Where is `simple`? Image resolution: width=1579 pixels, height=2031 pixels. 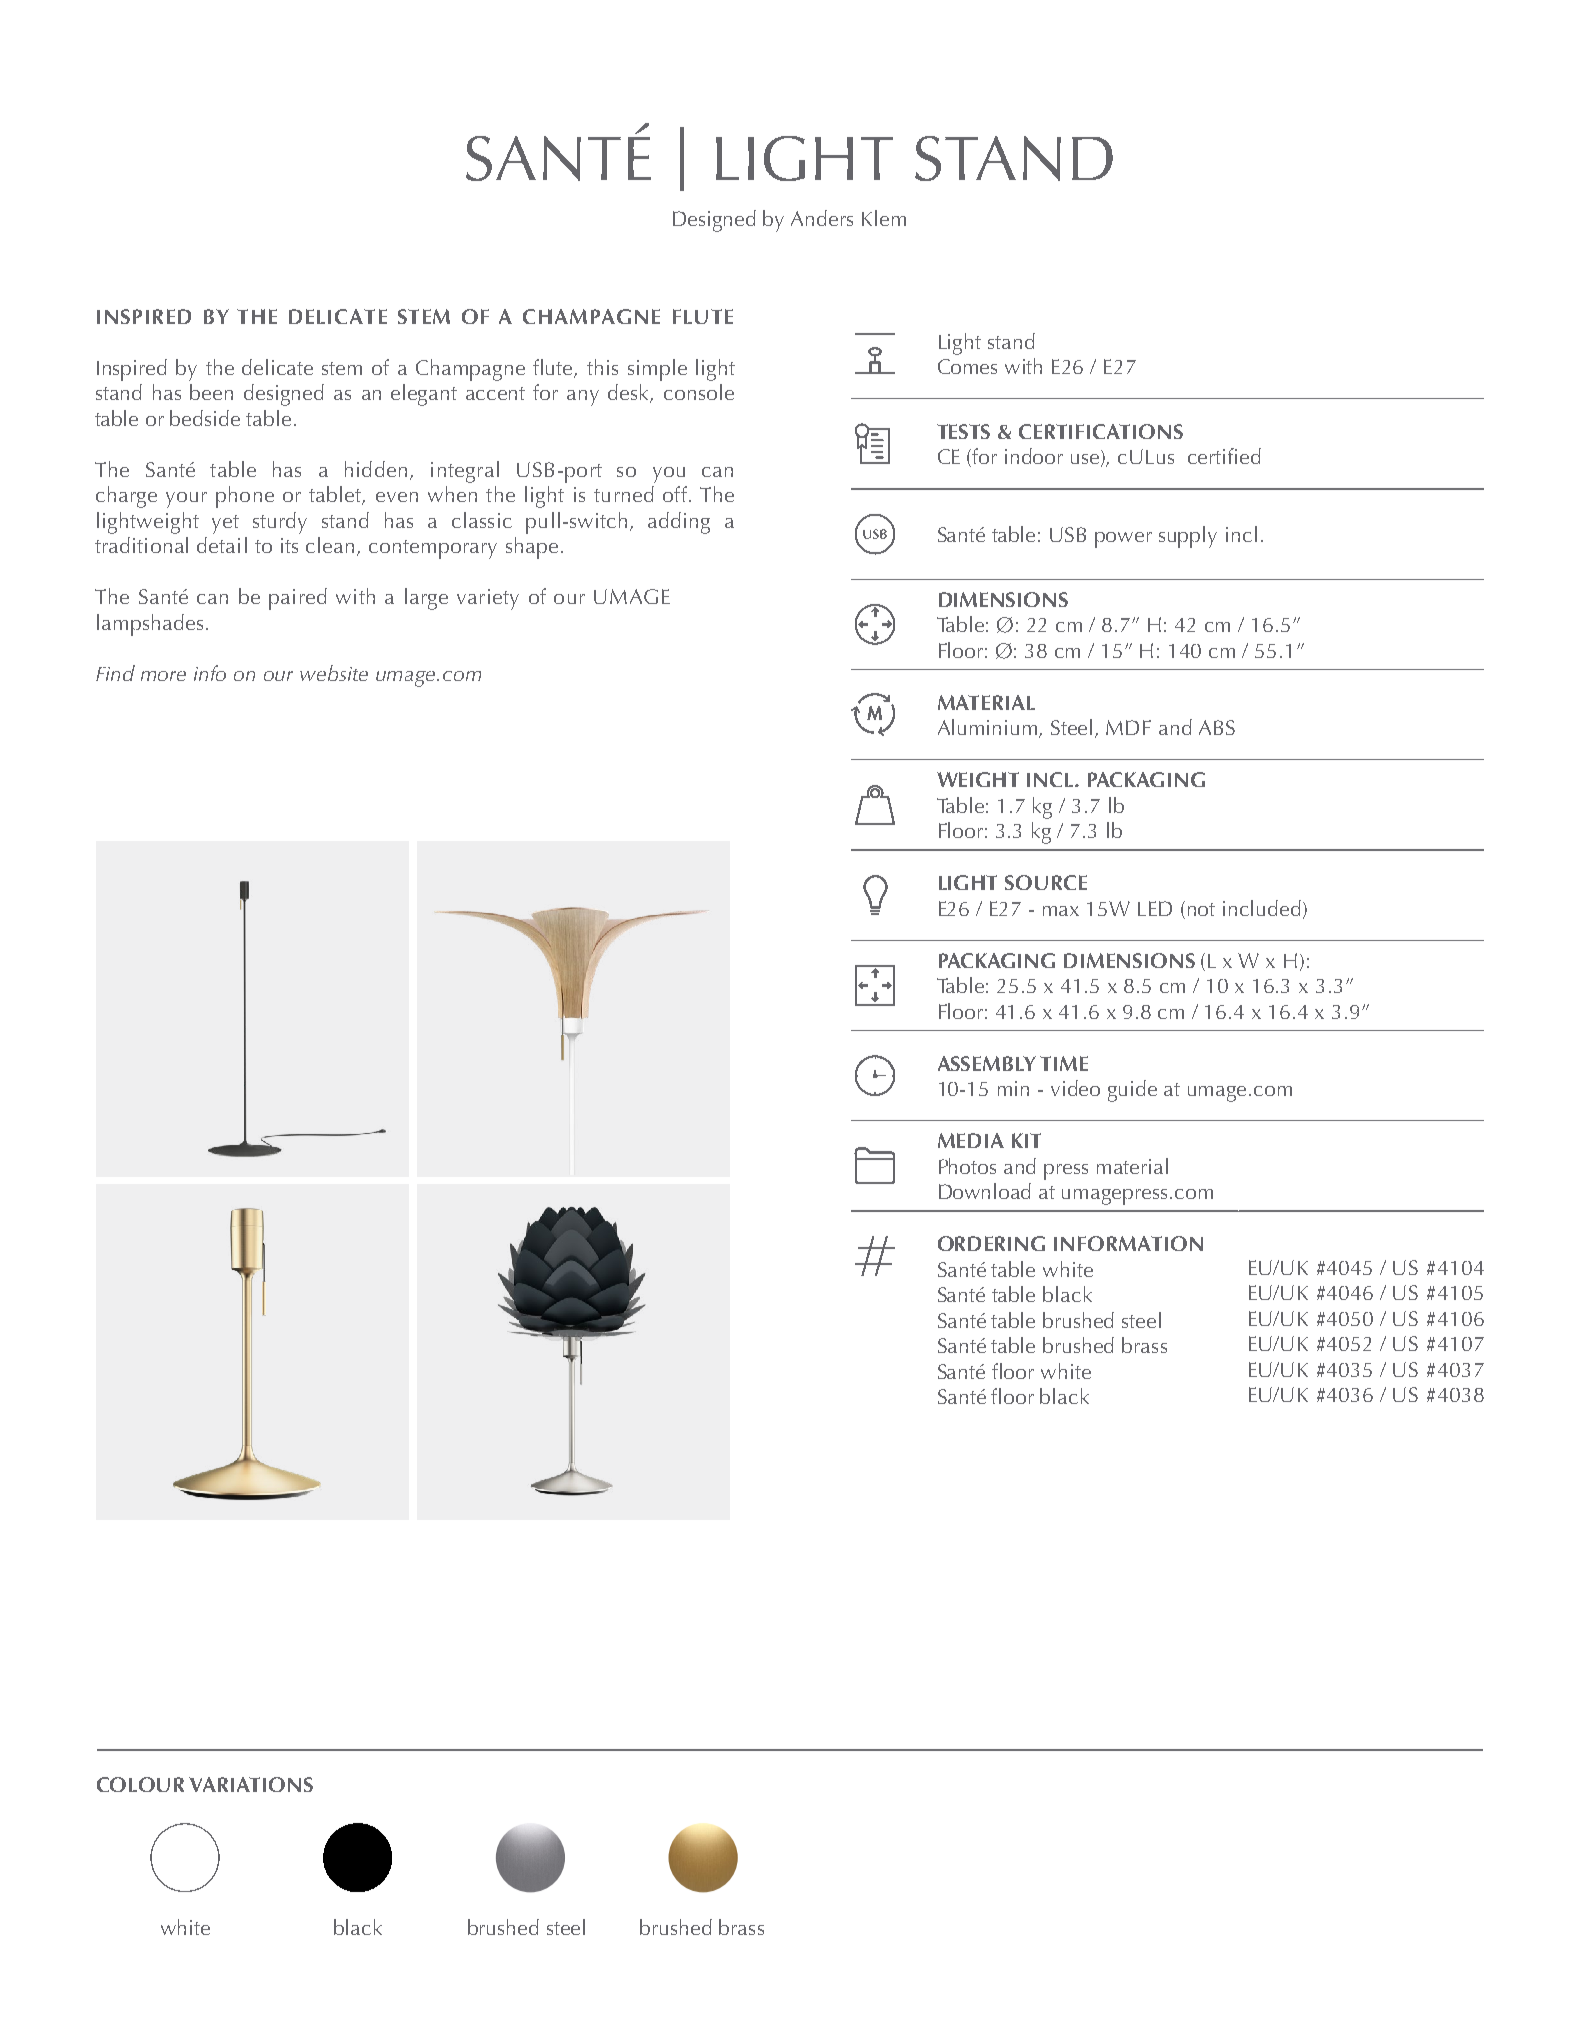 simple is located at coordinates (657, 370).
